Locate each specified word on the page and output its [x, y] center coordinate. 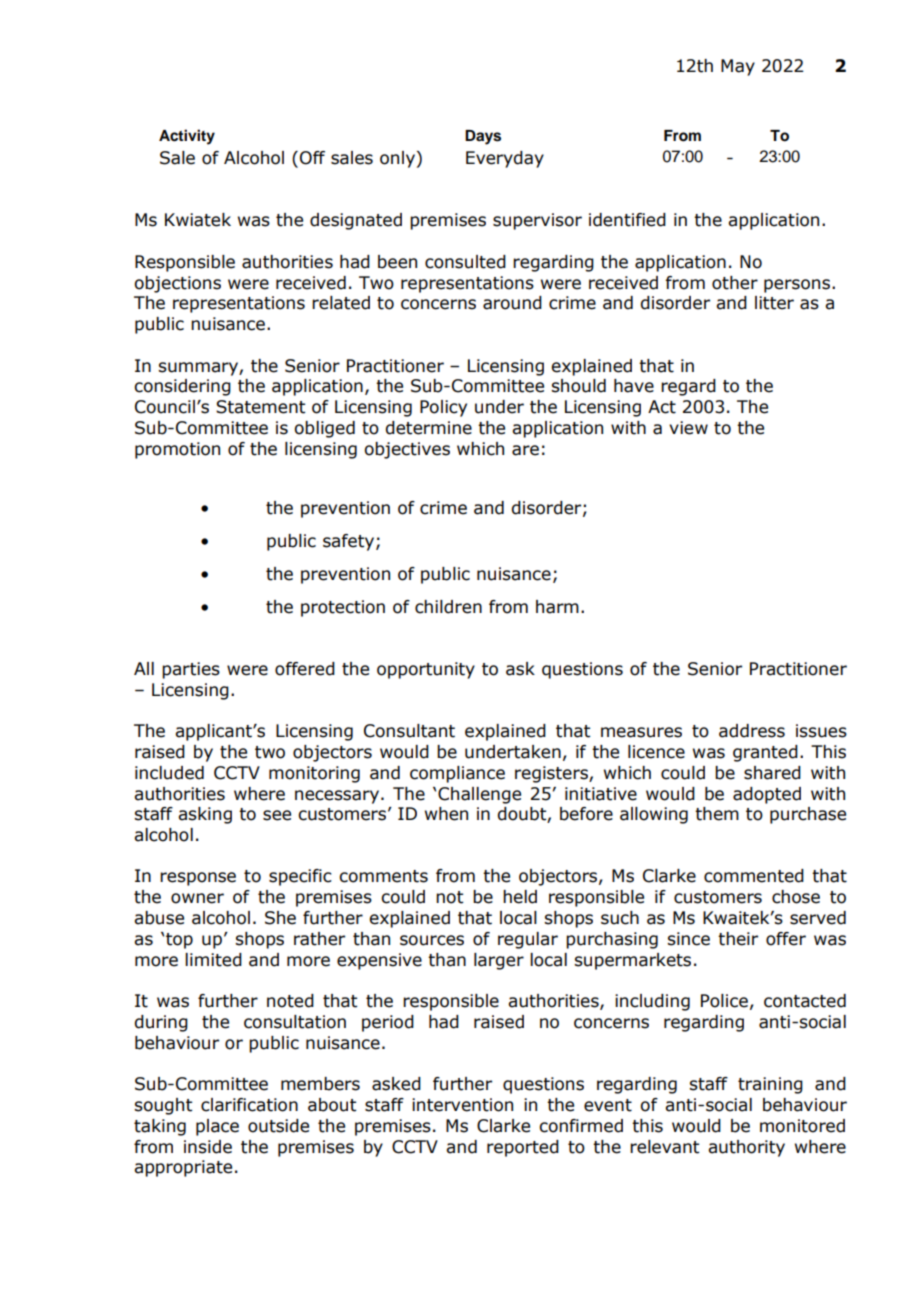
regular [528, 940]
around [512, 303]
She [280, 918]
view [688, 428]
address [752, 731]
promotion [177, 450]
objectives [407, 450]
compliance [457, 774]
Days [483, 137]
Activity [187, 137]
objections [177, 284]
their [738, 939]
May [738, 67]
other [735, 283]
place [217, 1127]
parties [191, 670]
